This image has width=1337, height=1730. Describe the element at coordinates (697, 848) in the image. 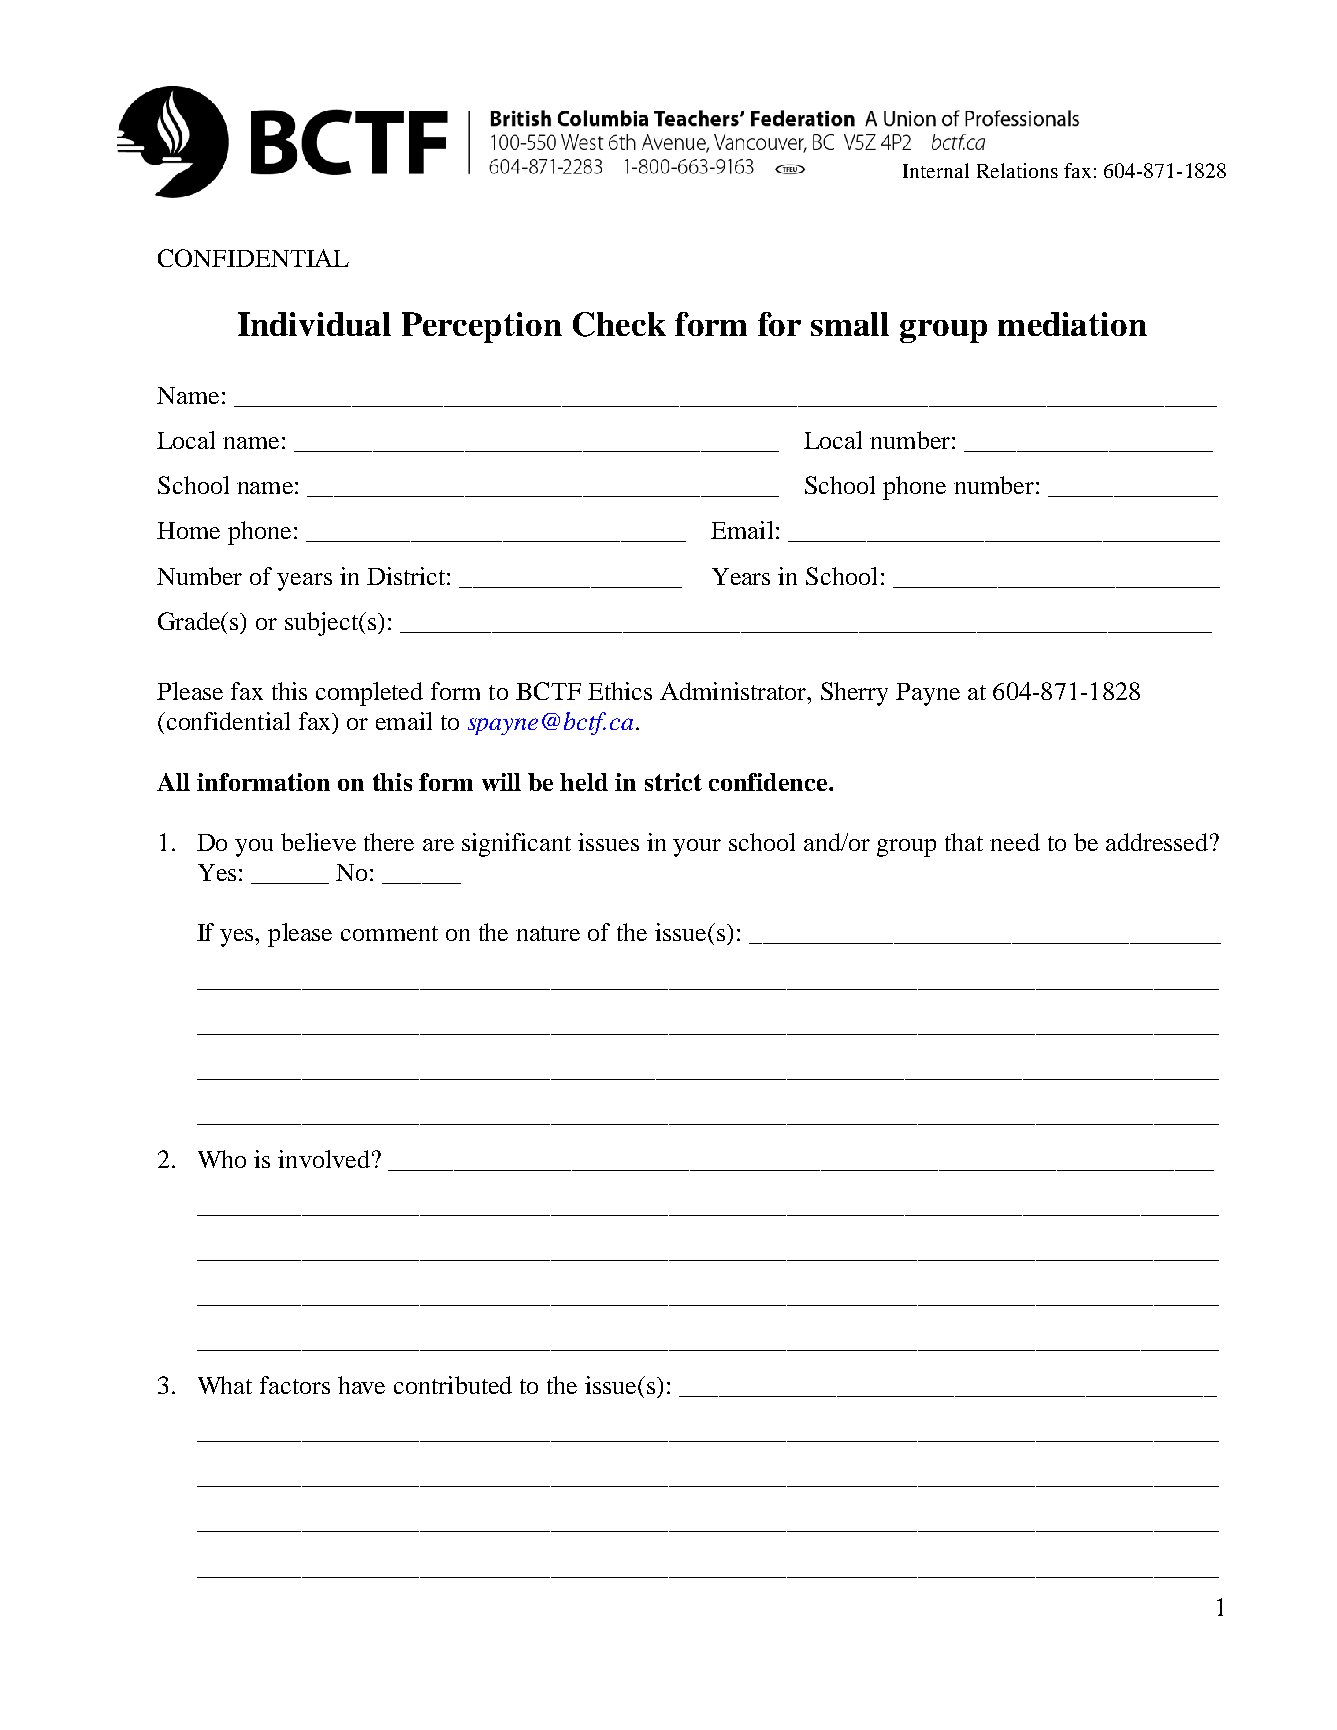

I see `your` at that location.
